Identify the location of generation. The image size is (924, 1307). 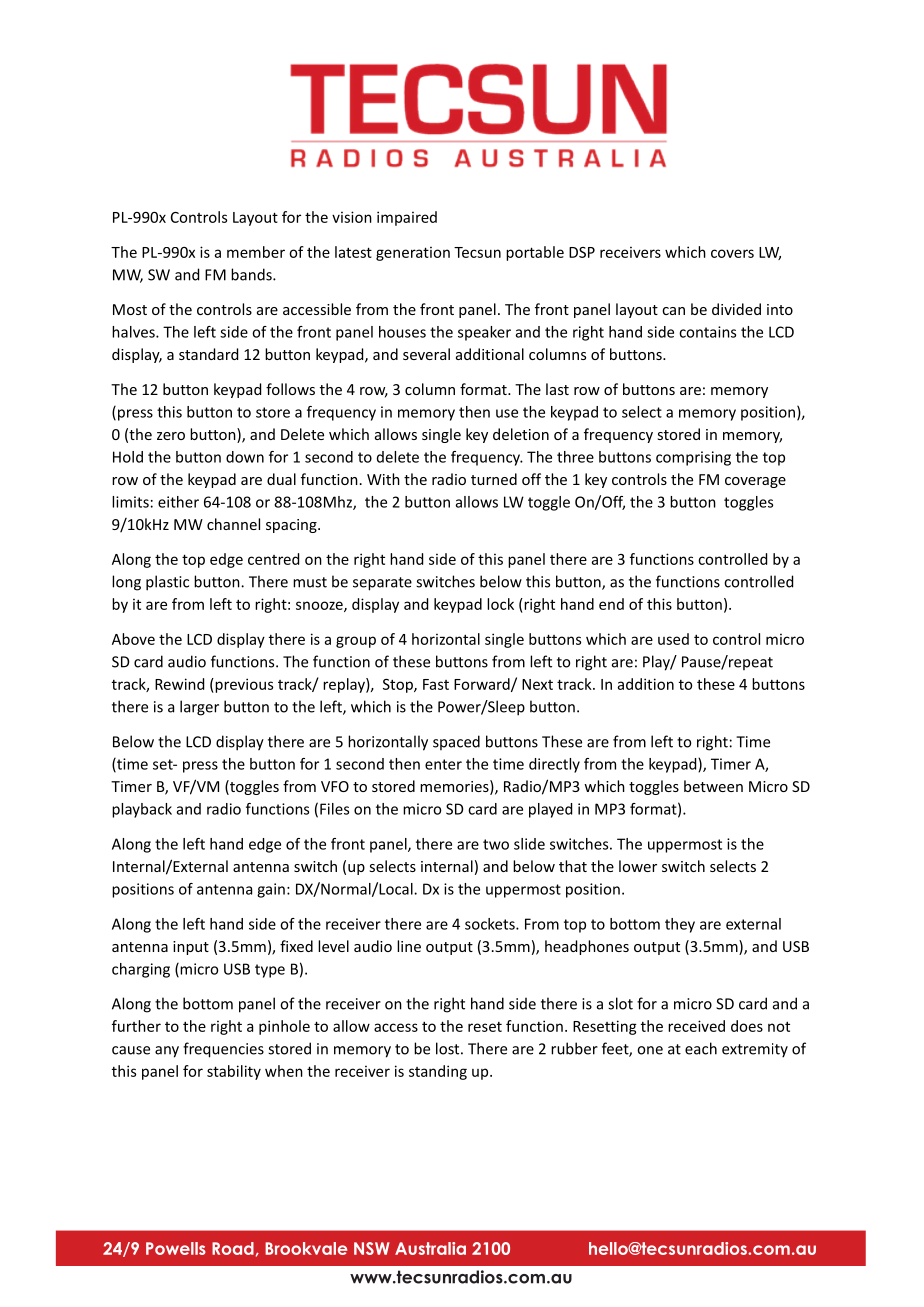
(413, 253).
